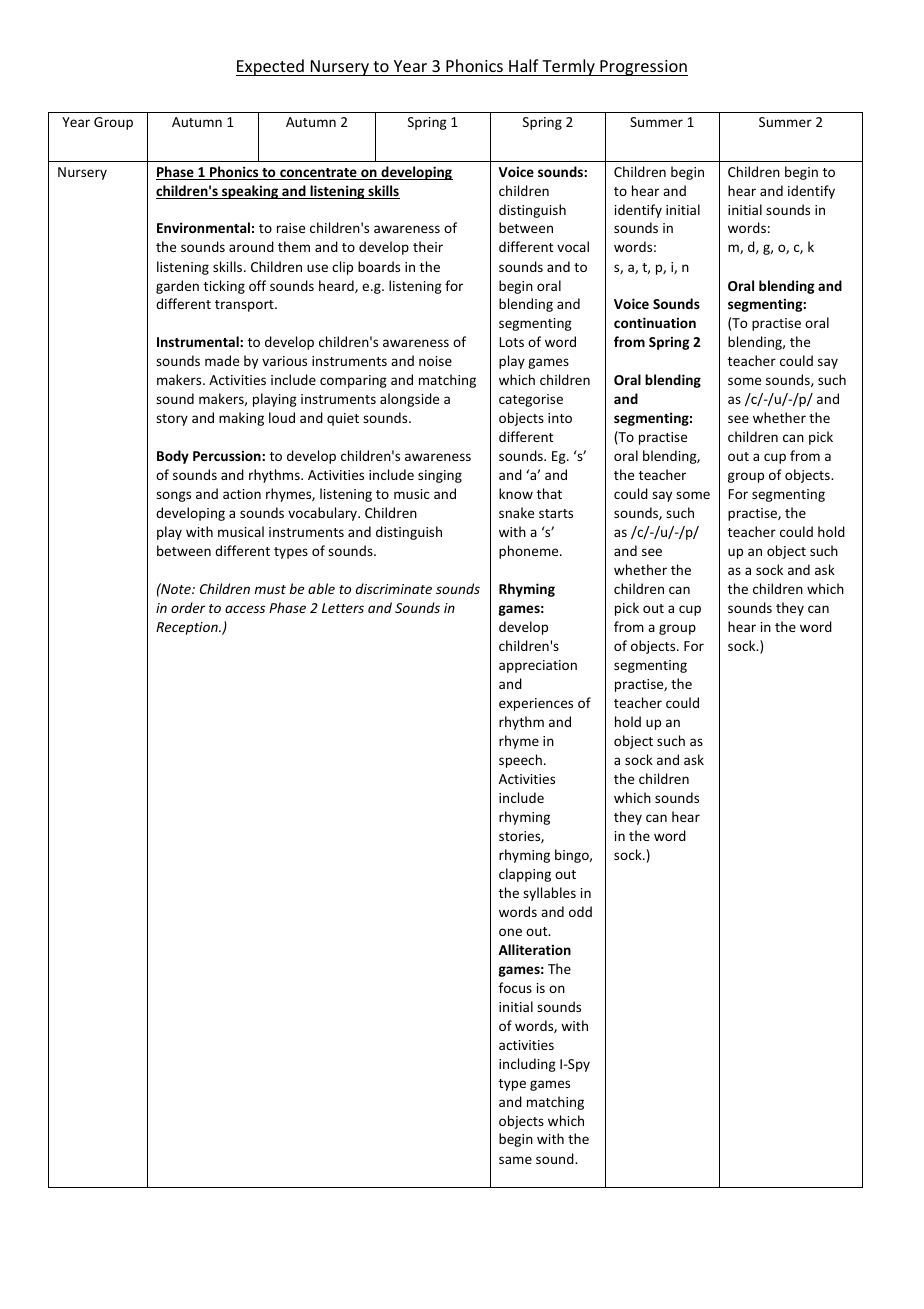  Describe the element at coordinates (538, 666) in the page. I see `appreciation` at that location.
